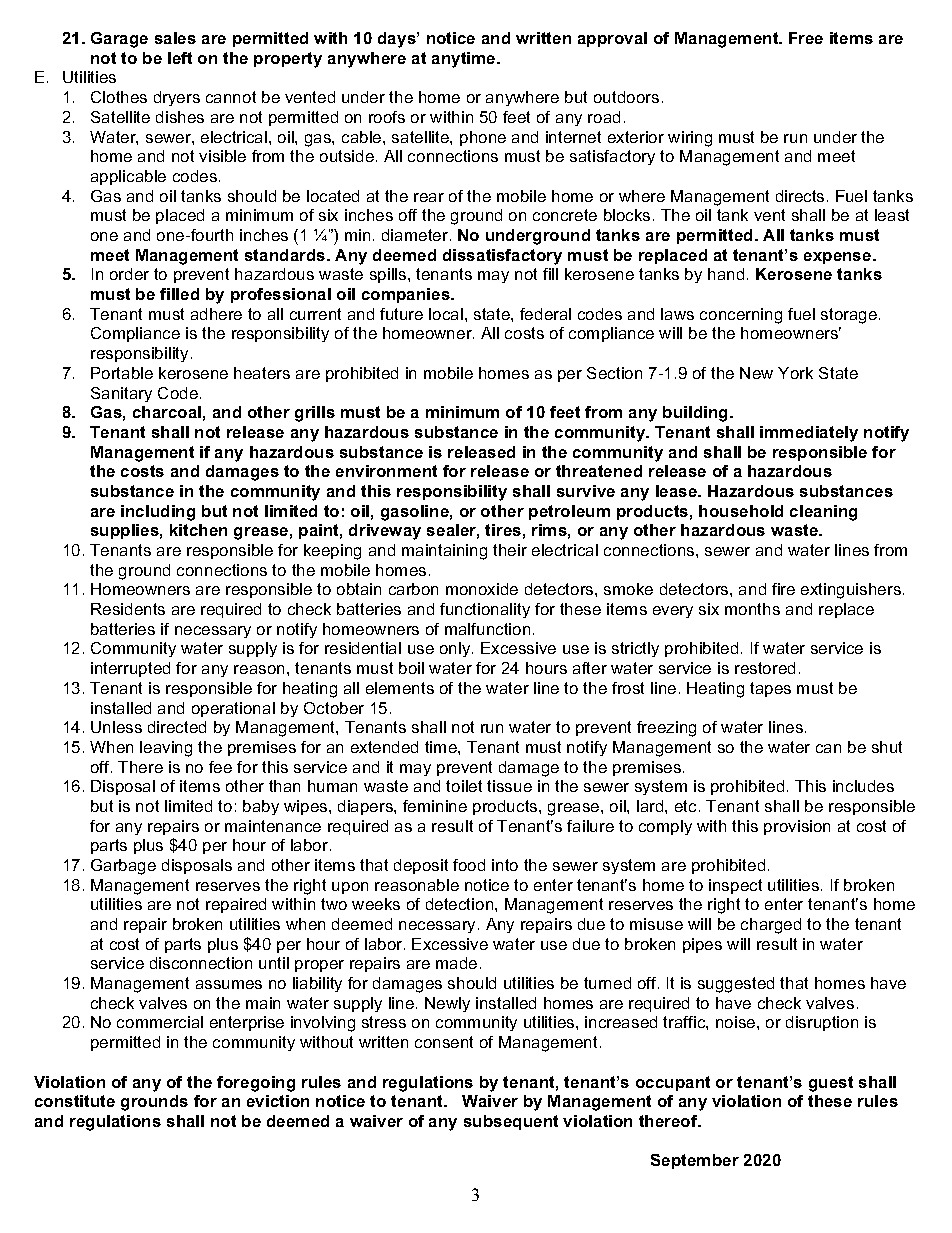 This screenshot has height=1233, width=952. Describe the element at coordinates (256, 1084) in the screenshot. I see `foregoing` at that location.
